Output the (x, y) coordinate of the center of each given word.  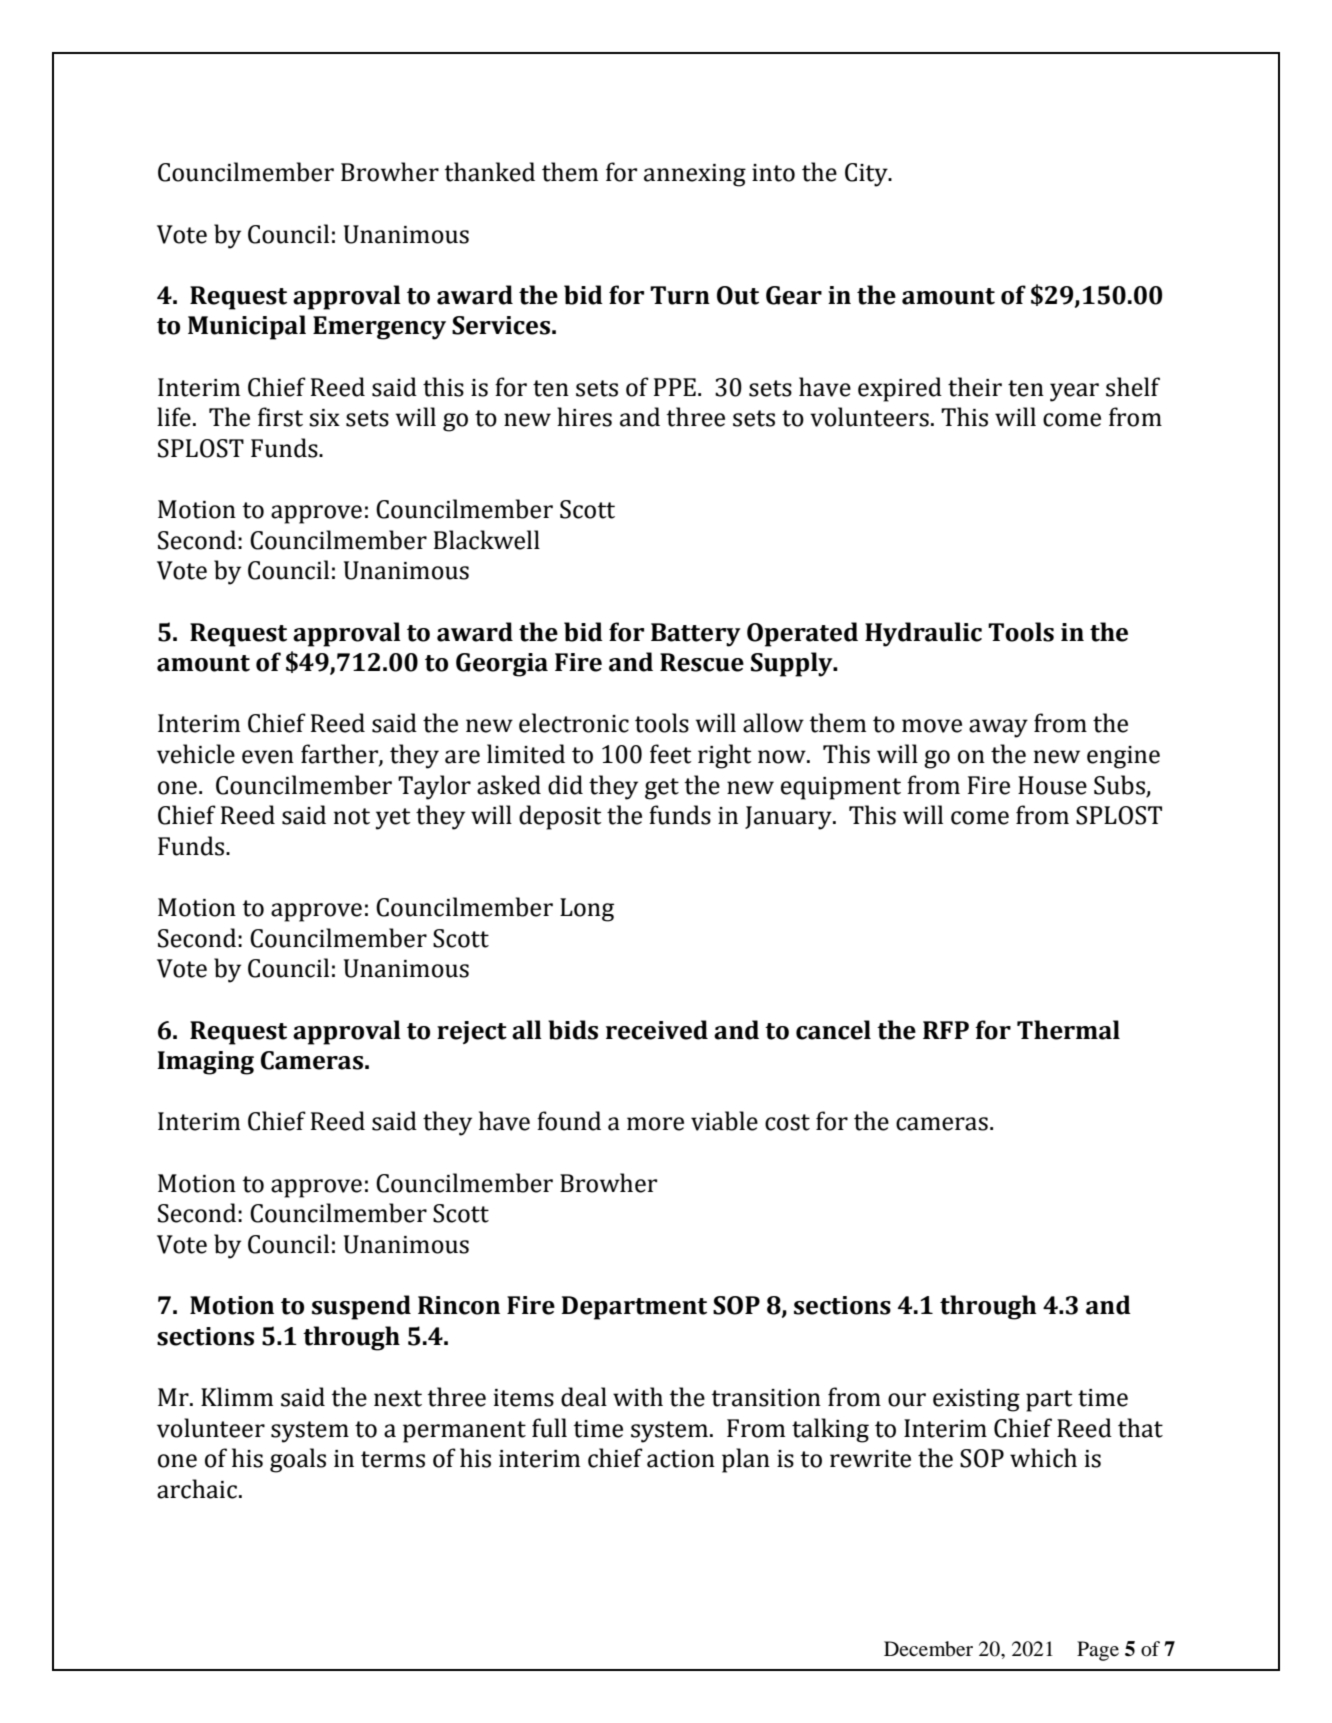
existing (976, 1400)
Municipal (247, 327)
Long (587, 910)
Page (1098, 1651)
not (352, 816)
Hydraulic (923, 634)
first (280, 417)
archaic (197, 1489)
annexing (695, 175)
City (867, 175)
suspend (361, 1307)
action (681, 1459)
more (655, 1124)
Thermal (1068, 1030)
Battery (696, 635)
